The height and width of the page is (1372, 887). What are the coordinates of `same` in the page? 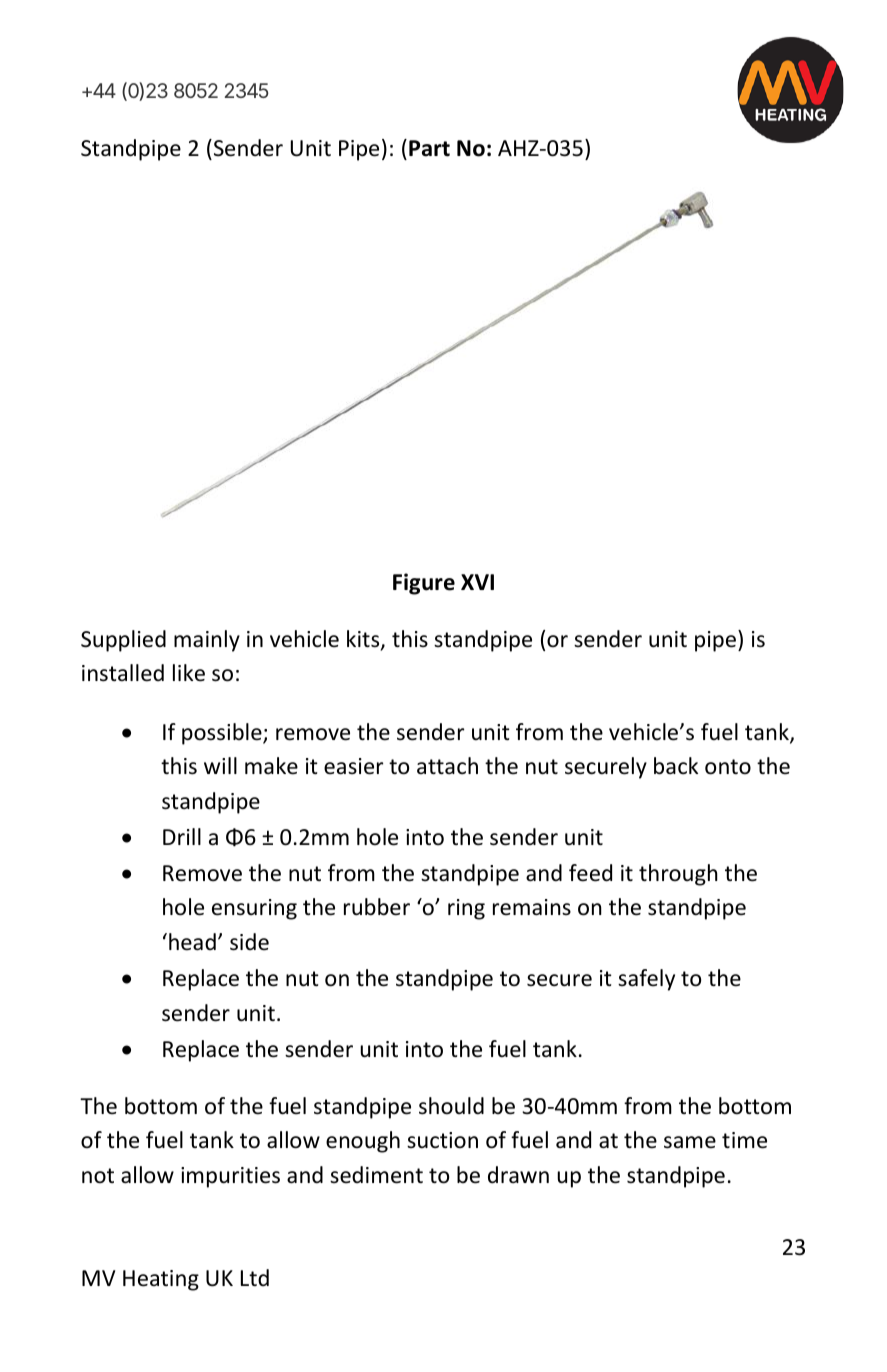 It's located at (690, 1142).
